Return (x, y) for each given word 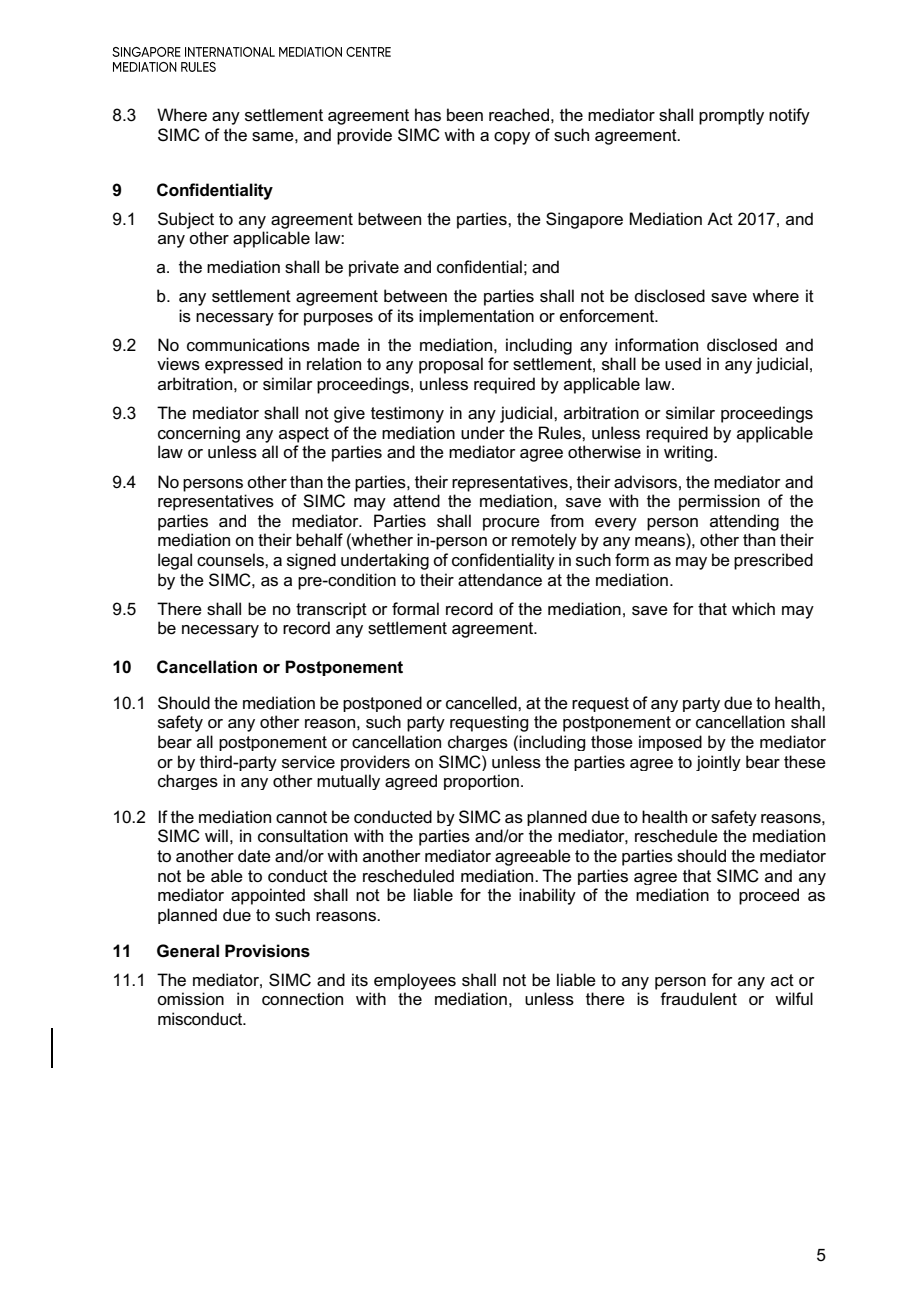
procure (511, 524)
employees (415, 981)
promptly (731, 116)
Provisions (267, 951)
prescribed (773, 561)
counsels (231, 560)
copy (512, 138)
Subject (186, 220)
